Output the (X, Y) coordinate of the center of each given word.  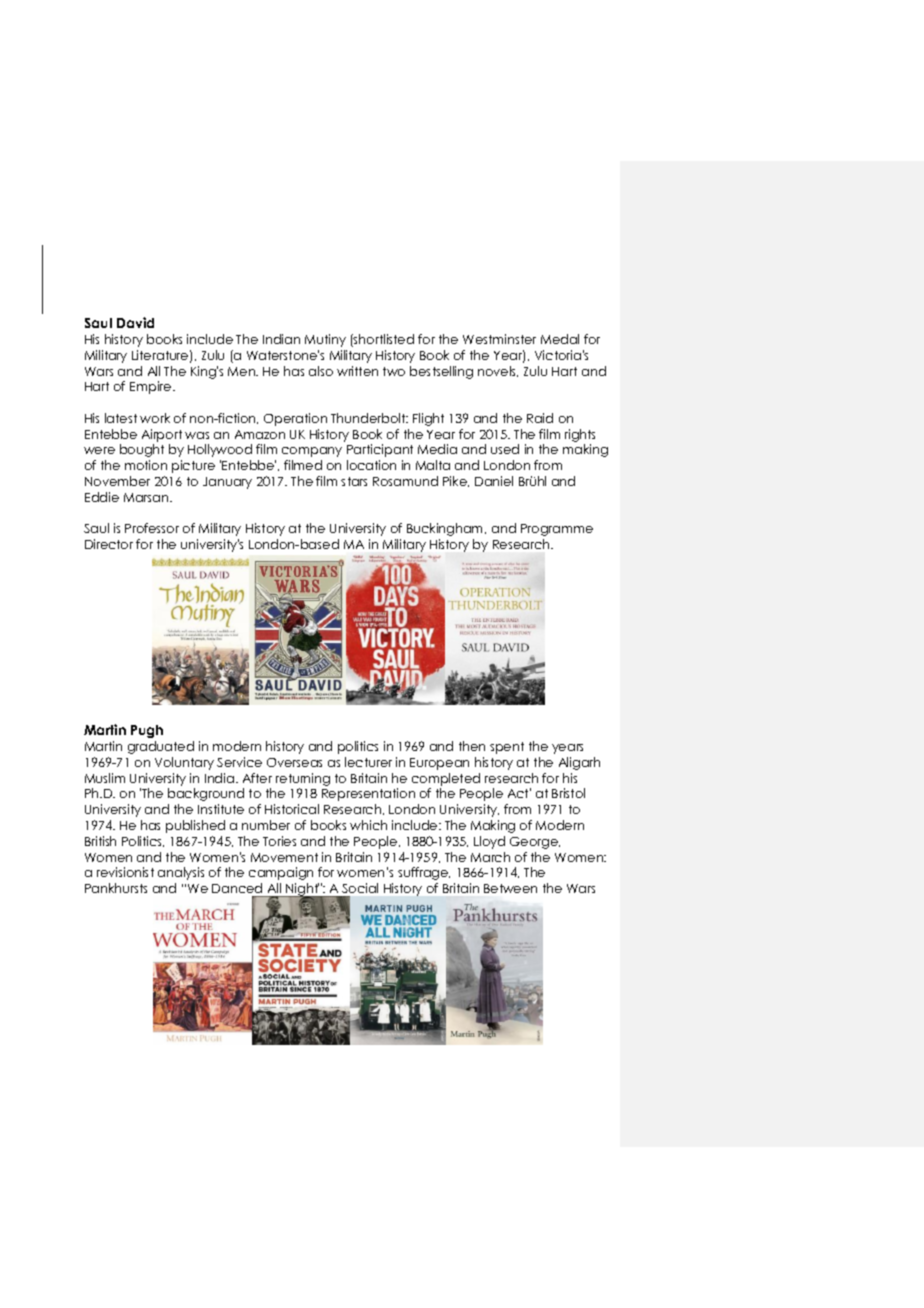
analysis (181, 873)
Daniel (494, 481)
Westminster (499, 339)
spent (507, 748)
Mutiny (325, 340)
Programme (557, 530)
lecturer (368, 762)
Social (360, 888)
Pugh (147, 731)
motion (146, 465)
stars (354, 481)
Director (109, 544)
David (135, 322)
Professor (152, 528)
